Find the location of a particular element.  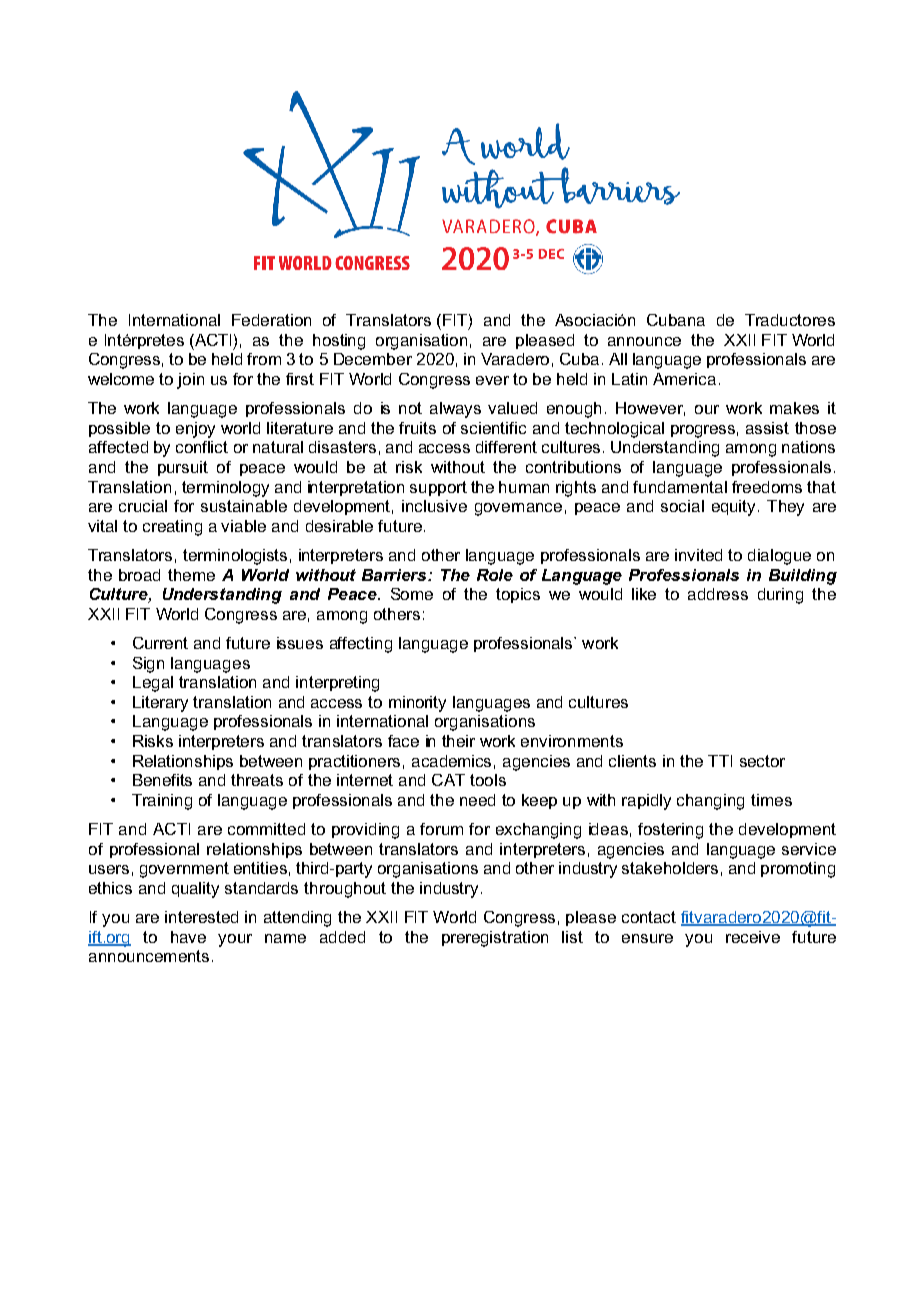

interested is located at coordinates (201, 917).
